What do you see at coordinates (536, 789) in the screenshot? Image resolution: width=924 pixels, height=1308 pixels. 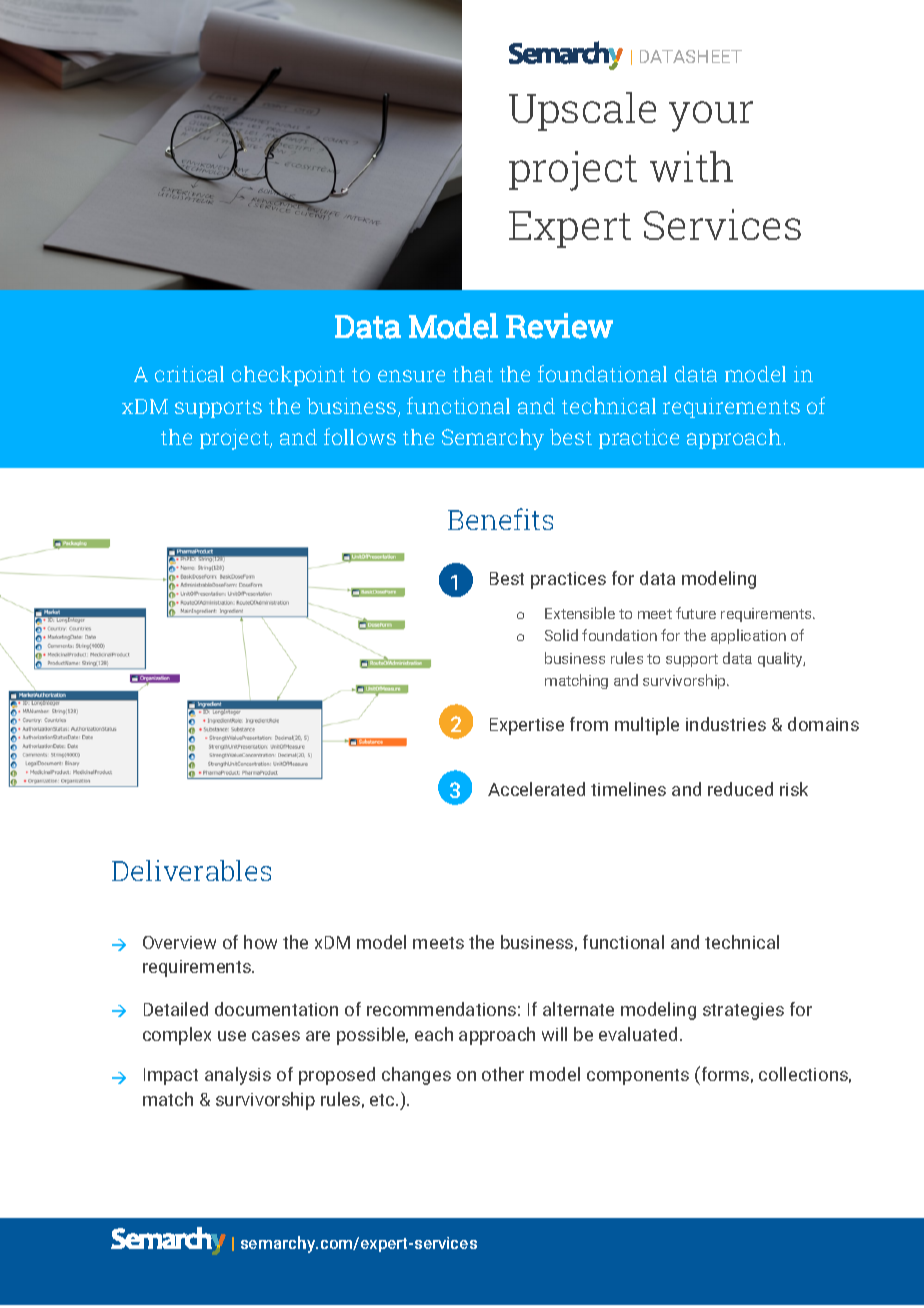 I see `Accelerated` at bounding box center [536, 789].
